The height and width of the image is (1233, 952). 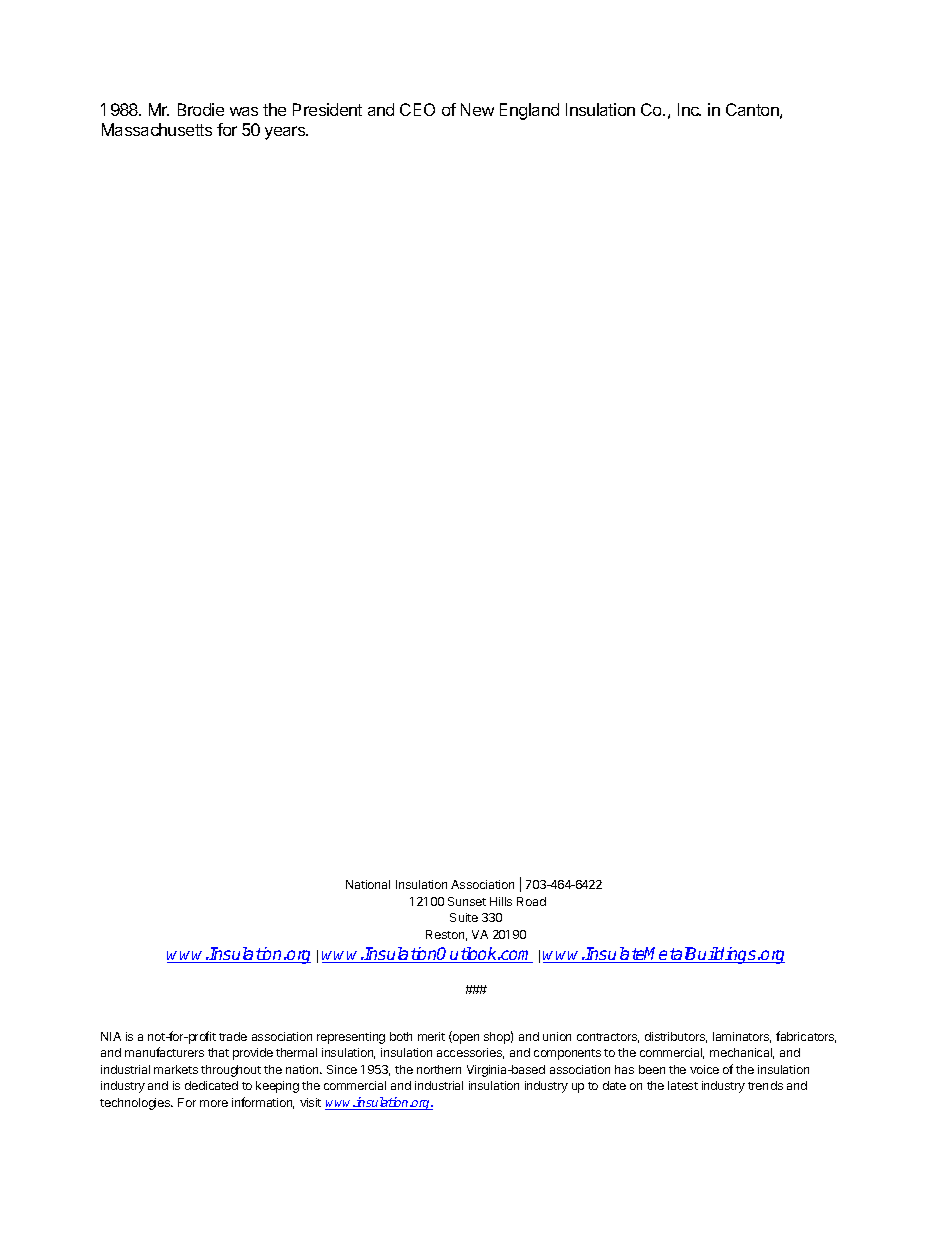 I want to click on Hills, so click(x=501, y=901).
